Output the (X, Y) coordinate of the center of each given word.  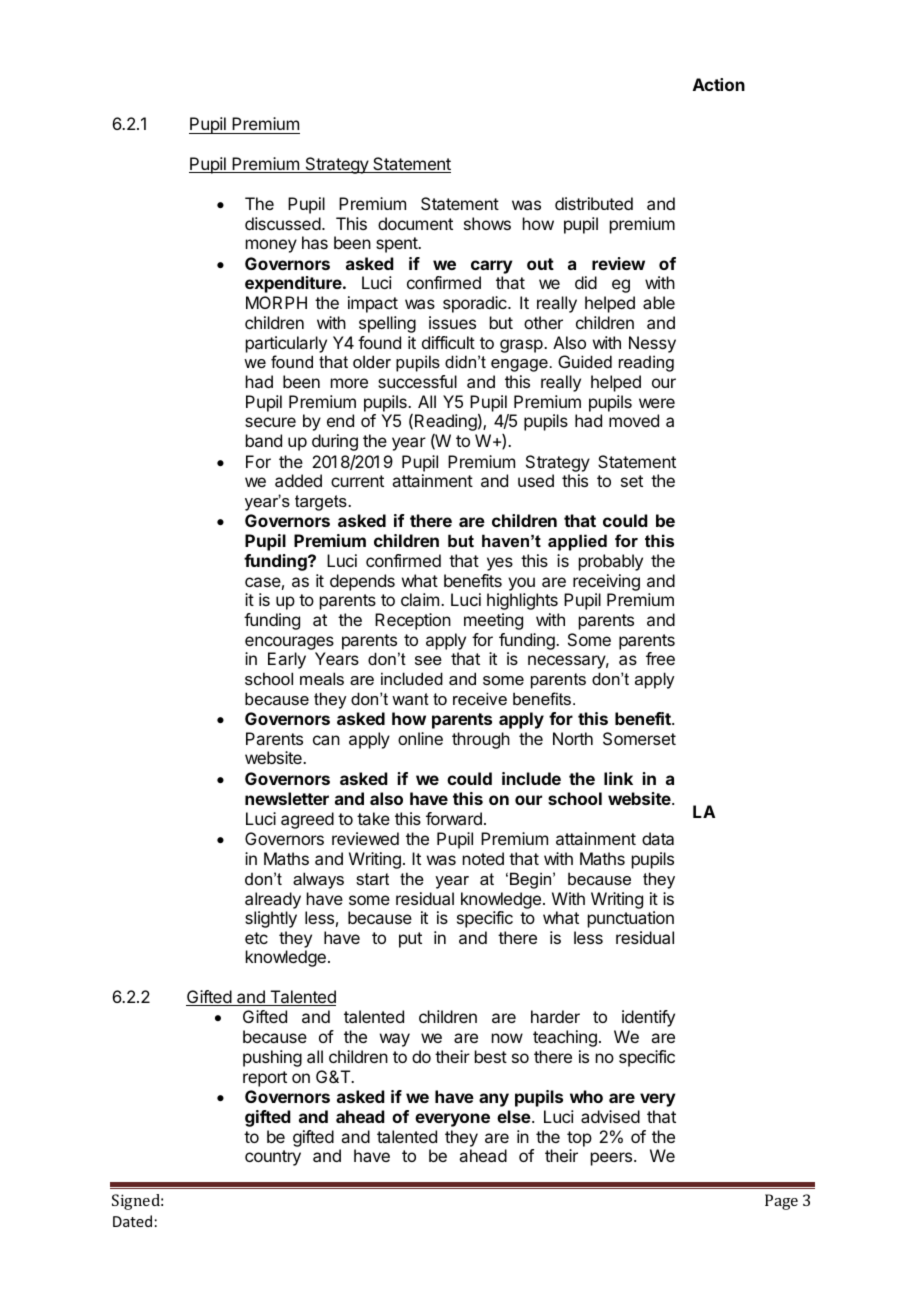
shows (487, 223)
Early (287, 660)
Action (719, 84)
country (273, 1158)
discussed (283, 223)
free (660, 658)
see (428, 660)
